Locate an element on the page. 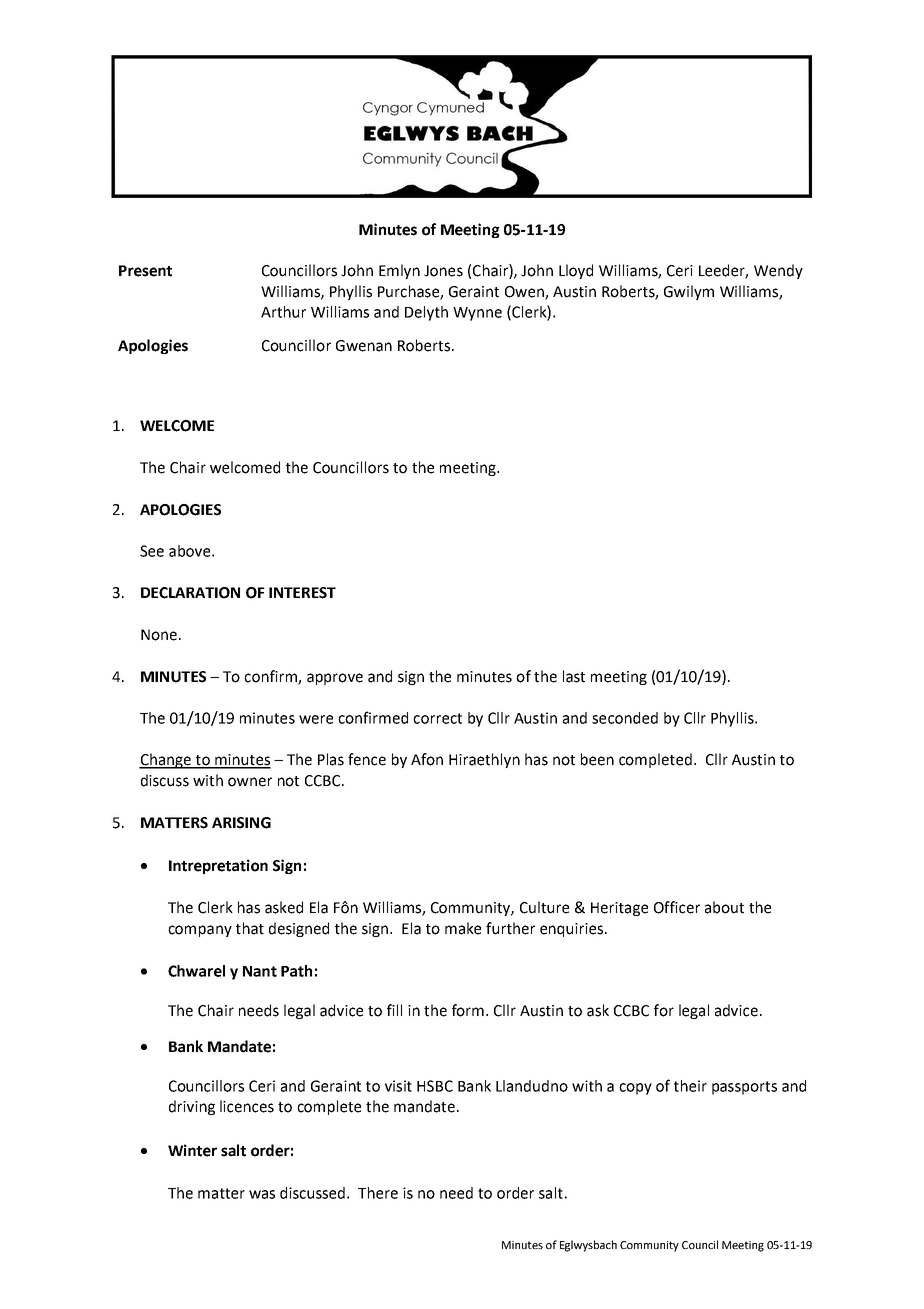 Image resolution: width=924 pixels, height=1309 pixels. about is located at coordinates (724, 907).
